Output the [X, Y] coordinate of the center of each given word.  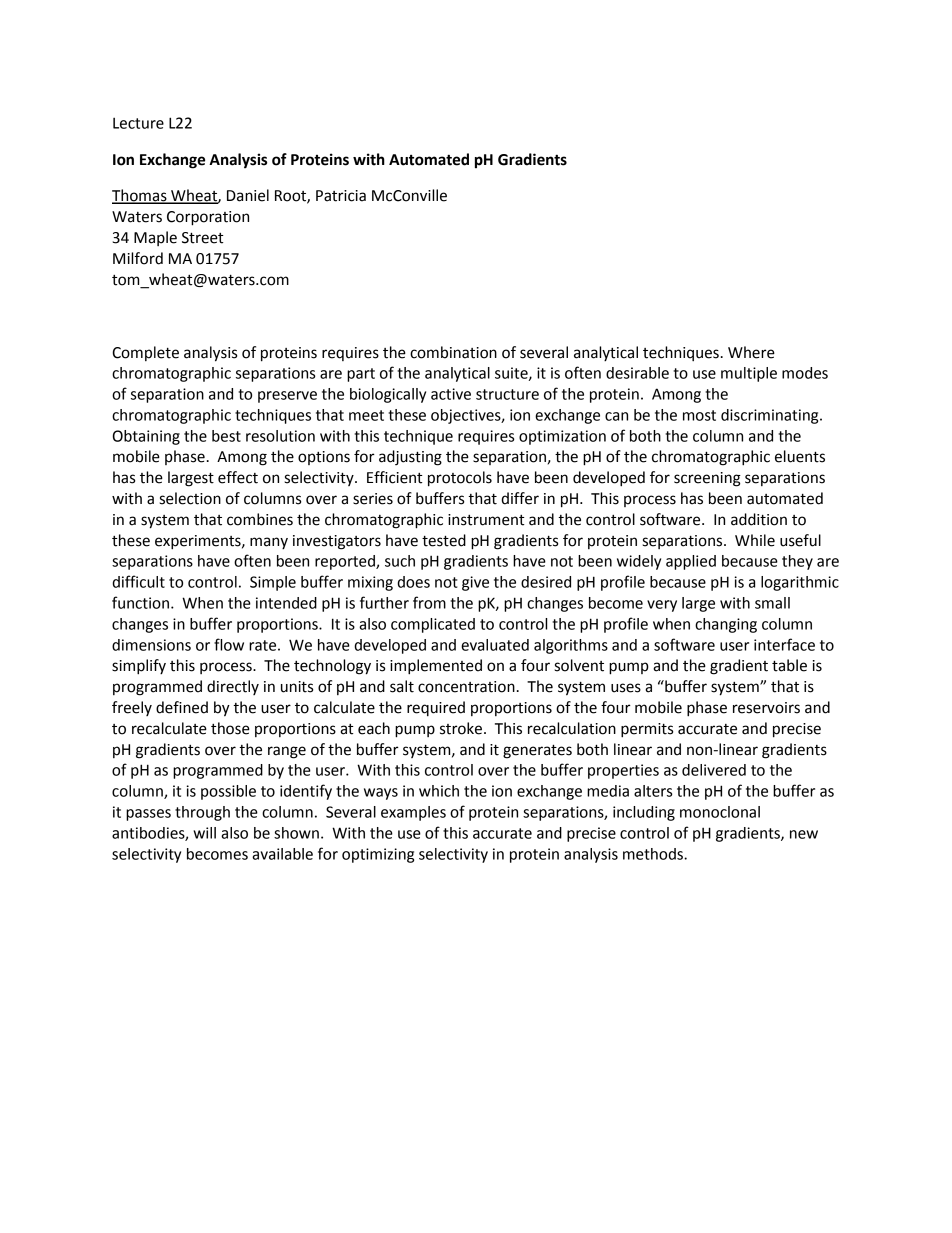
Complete [145, 353]
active [451, 394]
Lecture [138, 123]
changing [726, 625]
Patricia [341, 196]
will [204, 833]
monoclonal [720, 812]
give [475, 583]
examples [413, 813]
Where [751, 352]
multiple [749, 374]
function [142, 602]
